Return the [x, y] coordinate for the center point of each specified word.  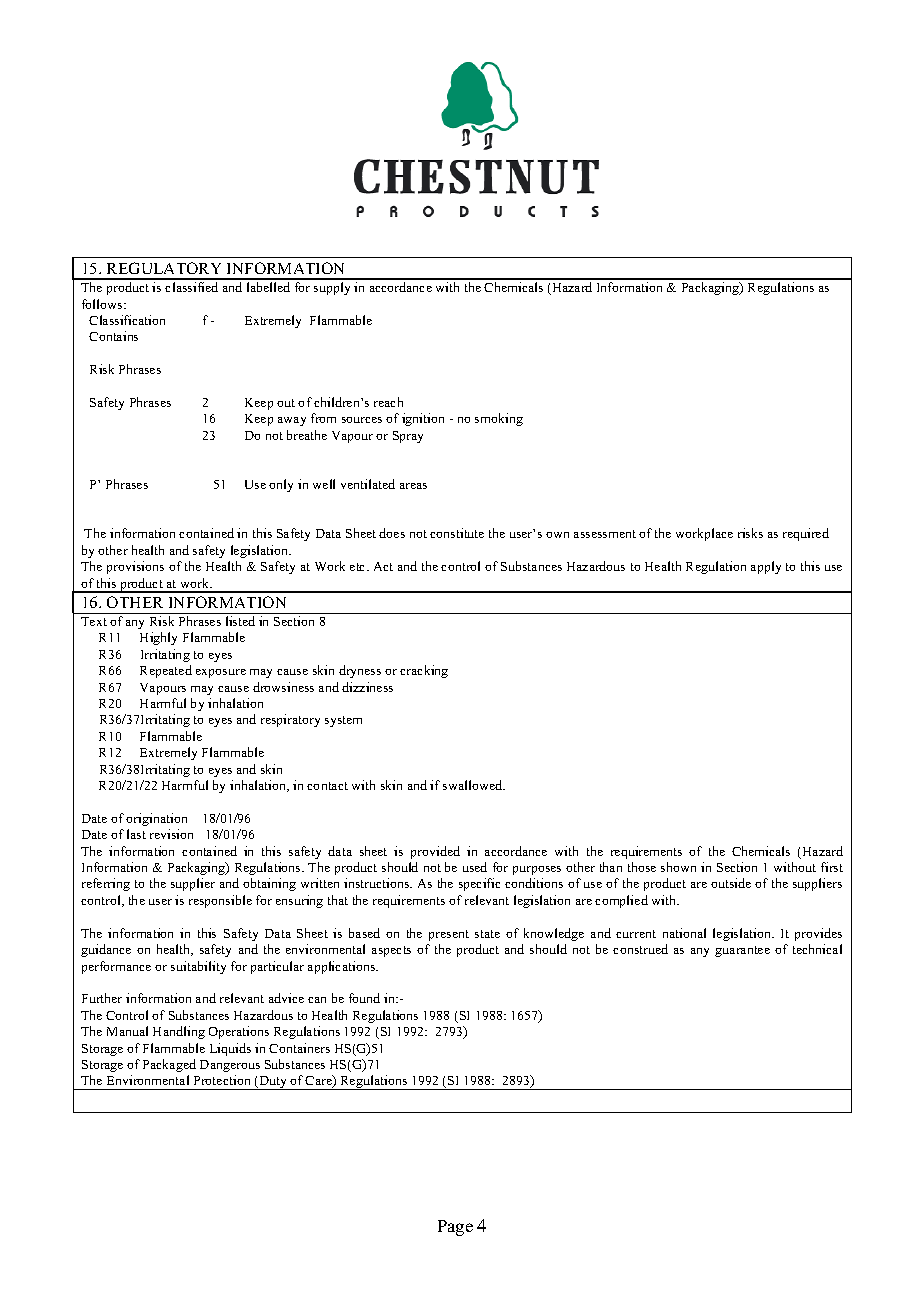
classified [191, 287]
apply [766, 567]
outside [731, 883]
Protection [222, 1080]
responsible [220, 901]
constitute [457, 533]
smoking [499, 419]
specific [479, 884]
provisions [135, 567]
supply [332, 288]
